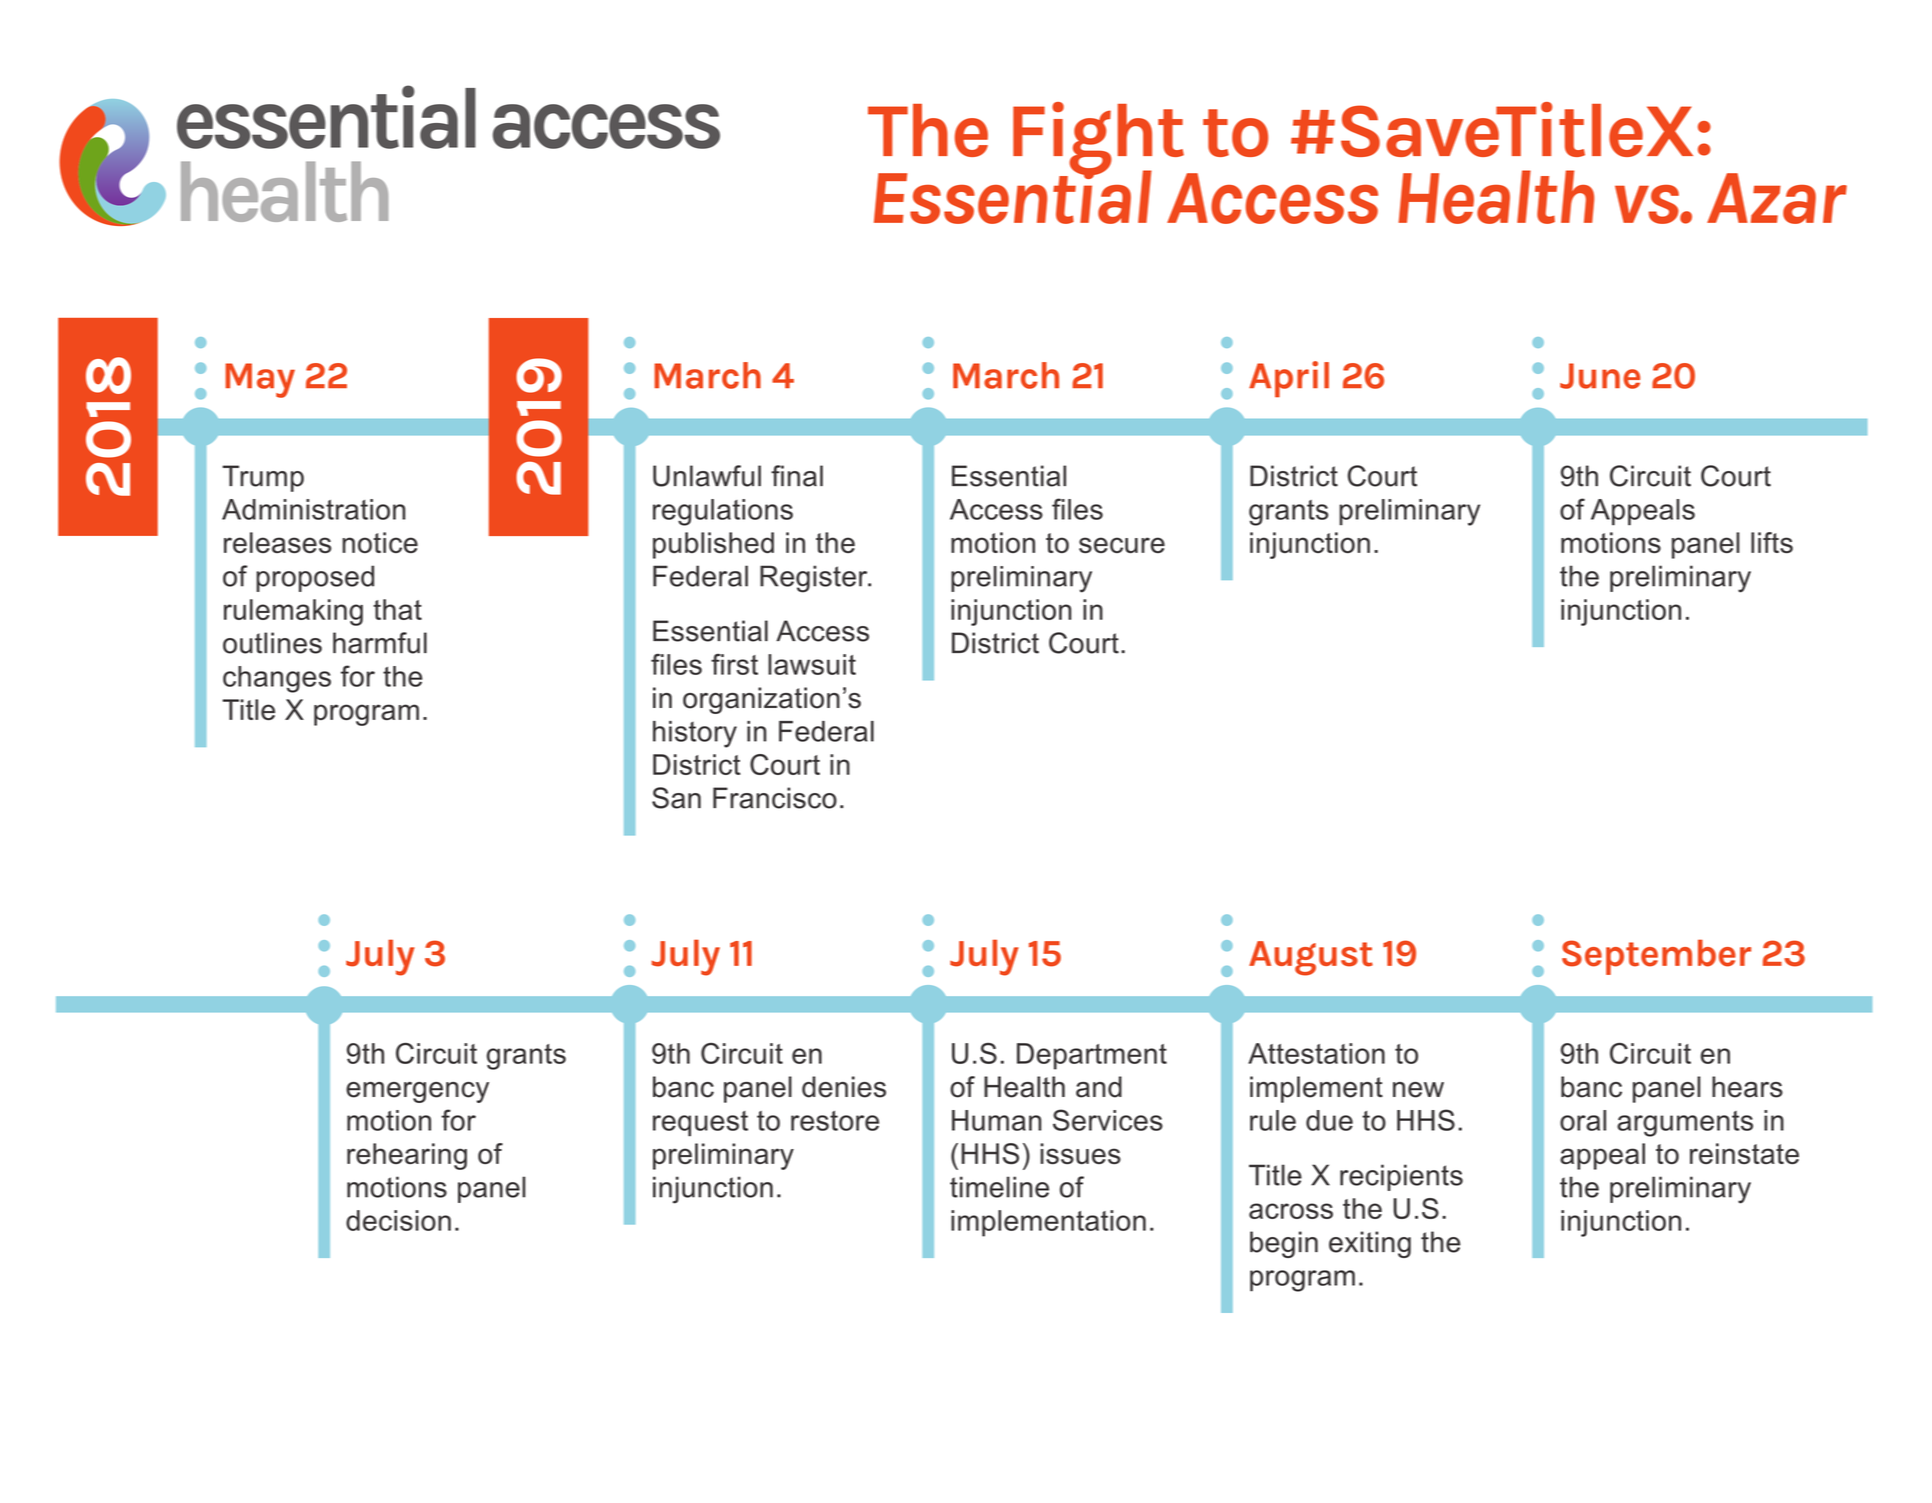 Image resolution: width=1932 pixels, height=1503 pixels. What do you see at coordinates (999, 1187) in the image?
I see `timeline` at bounding box center [999, 1187].
